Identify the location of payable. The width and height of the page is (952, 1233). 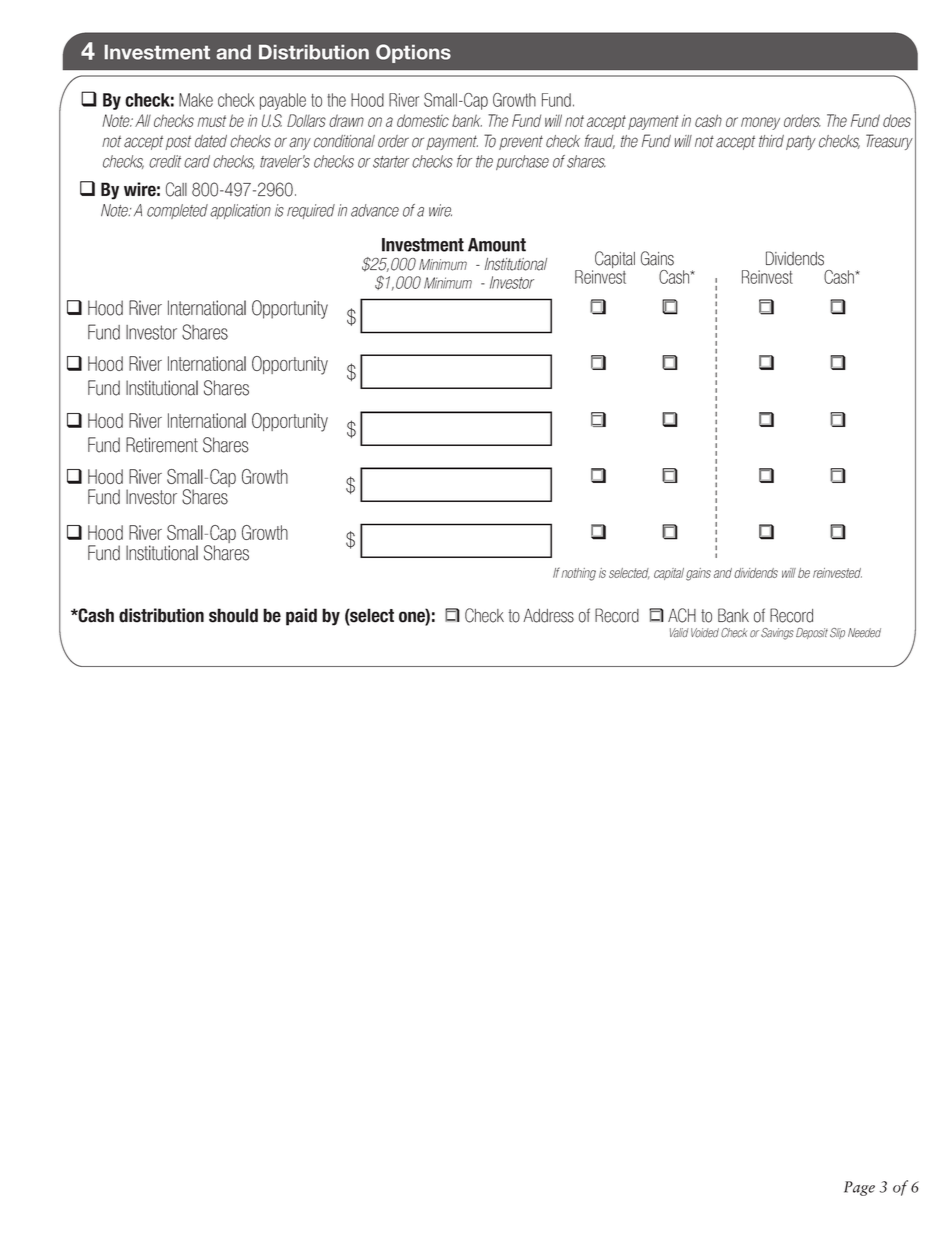
(283, 101).
